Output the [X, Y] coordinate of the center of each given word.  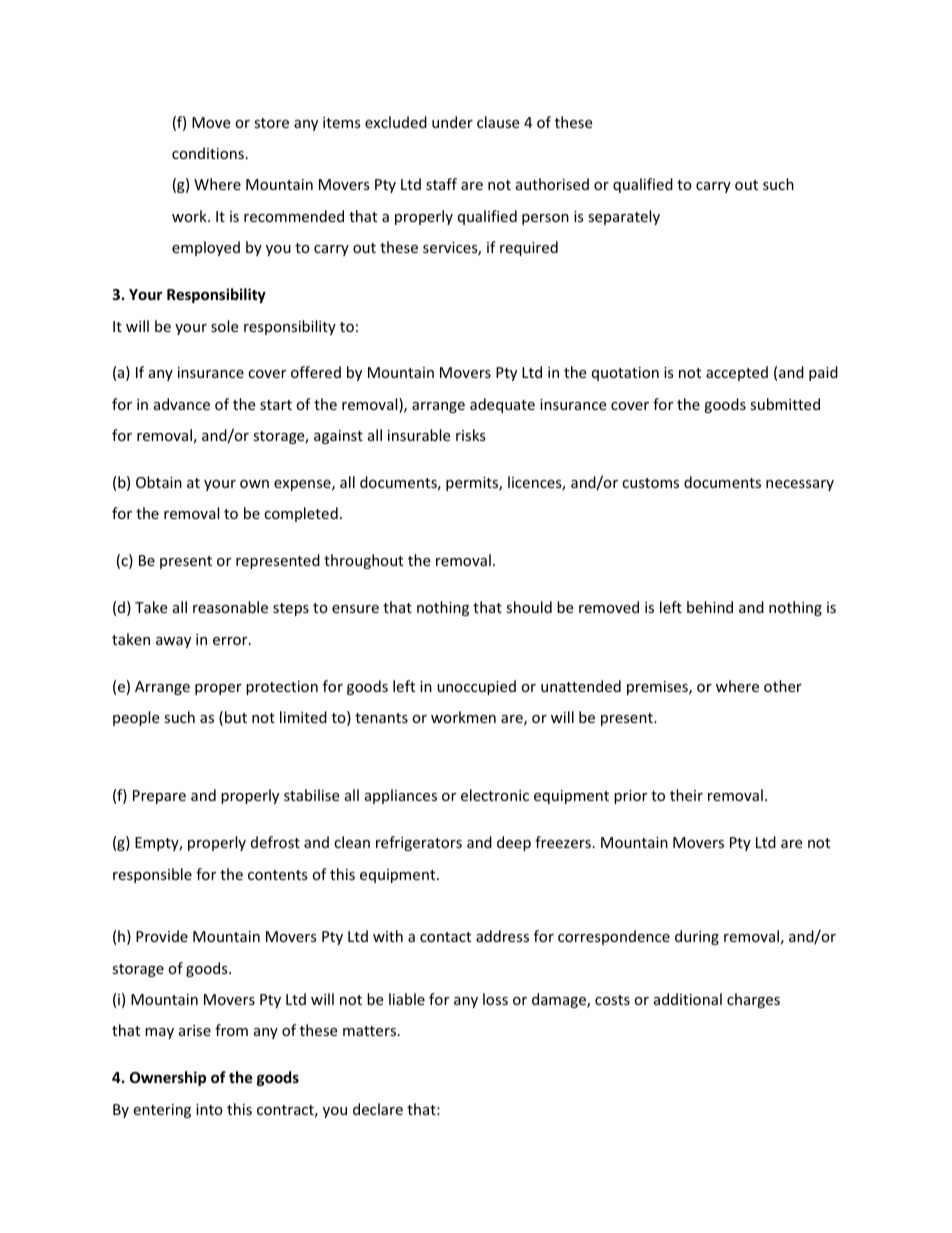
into [209, 1109]
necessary [800, 485]
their [686, 795]
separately [624, 217]
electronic [495, 795]
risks [471, 435]
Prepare [159, 797]
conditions [208, 153]
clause [498, 122]
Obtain [159, 482]
